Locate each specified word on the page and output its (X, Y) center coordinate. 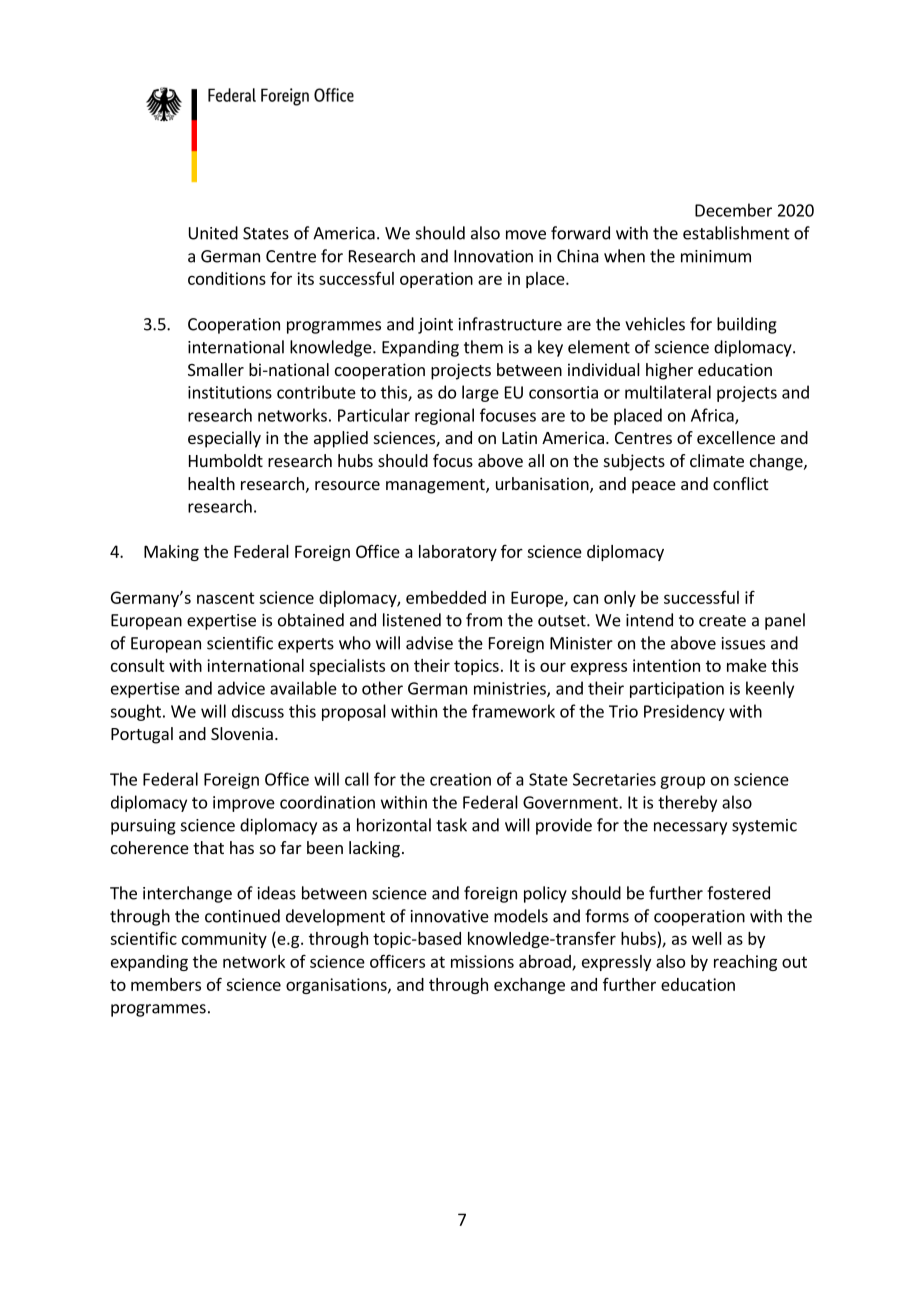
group (682, 782)
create (722, 621)
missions (482, 961)
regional (444, 416)
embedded (446, 597)
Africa (713, 416)
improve (244, 804)
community (224, 940)
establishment (736, 233)
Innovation (493, 256)
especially (224, 439)
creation (460, 779)
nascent (226, 598)
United (213, 233)
